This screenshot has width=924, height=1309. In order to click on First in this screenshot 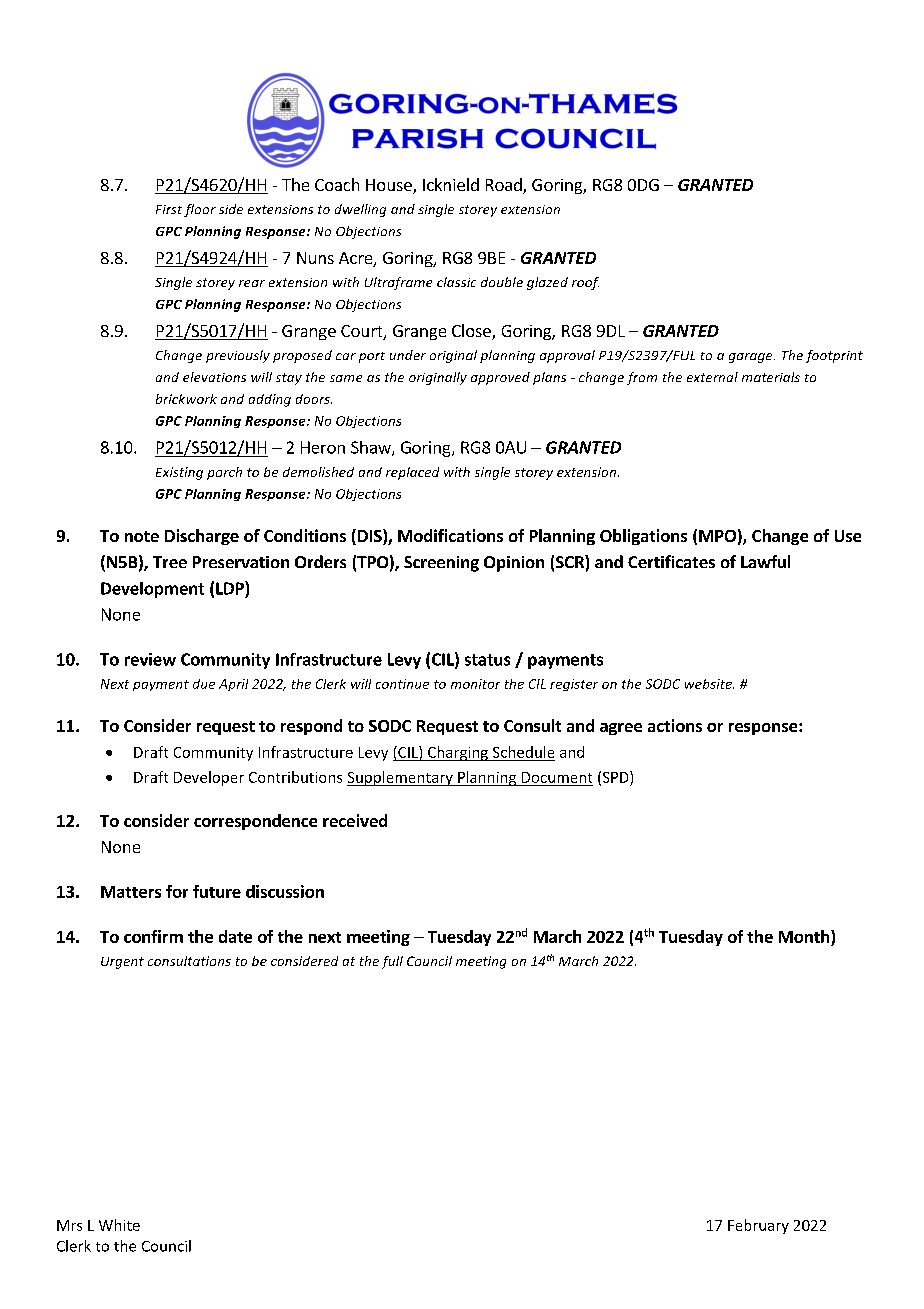, I will do `click(169, 209)`.
